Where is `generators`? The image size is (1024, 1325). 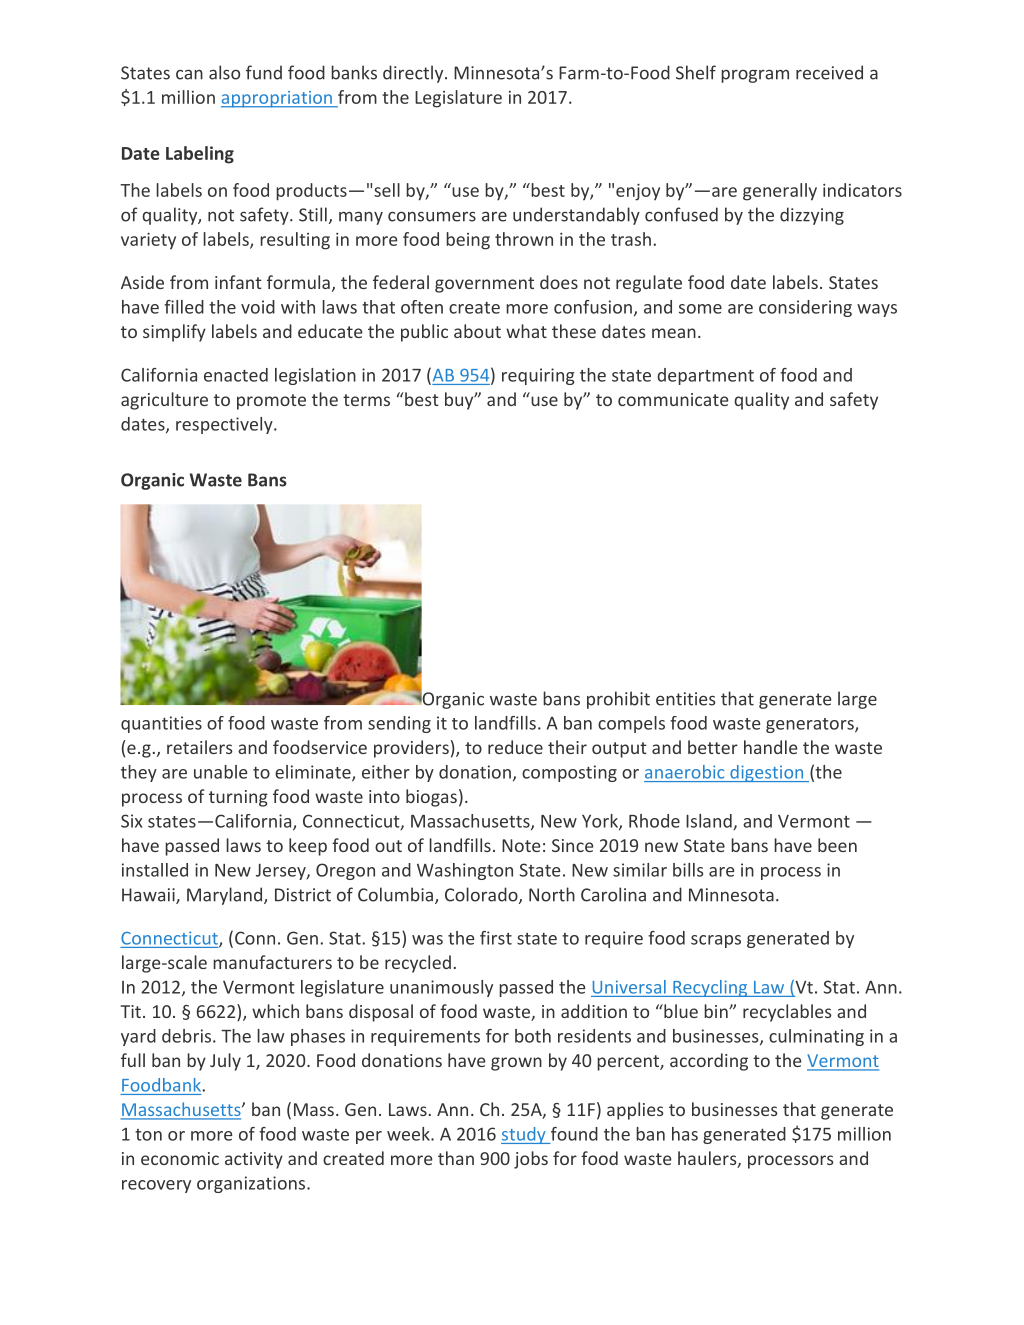 generators is located at coordinates (811, 725).
